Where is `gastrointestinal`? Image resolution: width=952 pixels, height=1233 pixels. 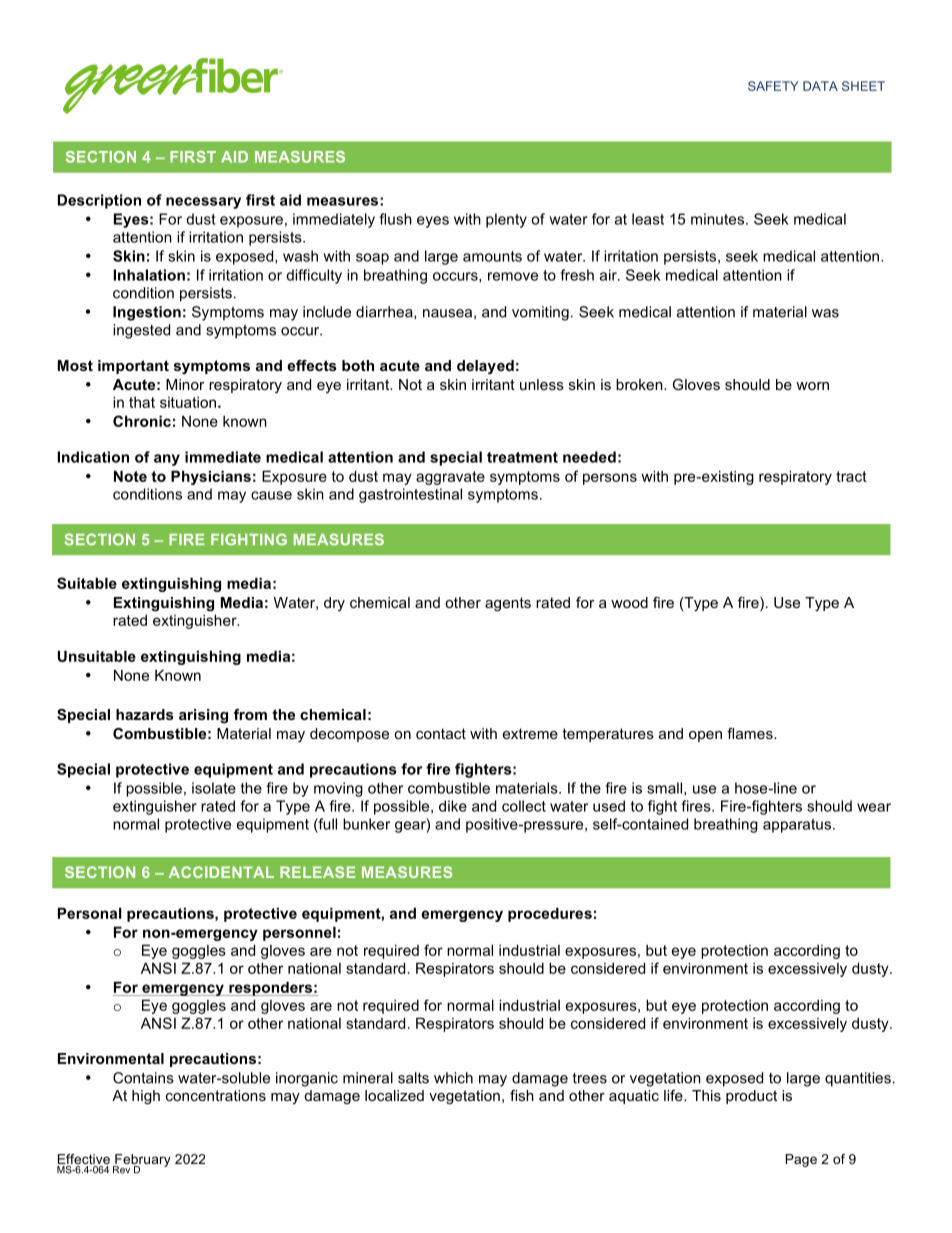 gastrointestinal is located at coordinates (410, 495).
